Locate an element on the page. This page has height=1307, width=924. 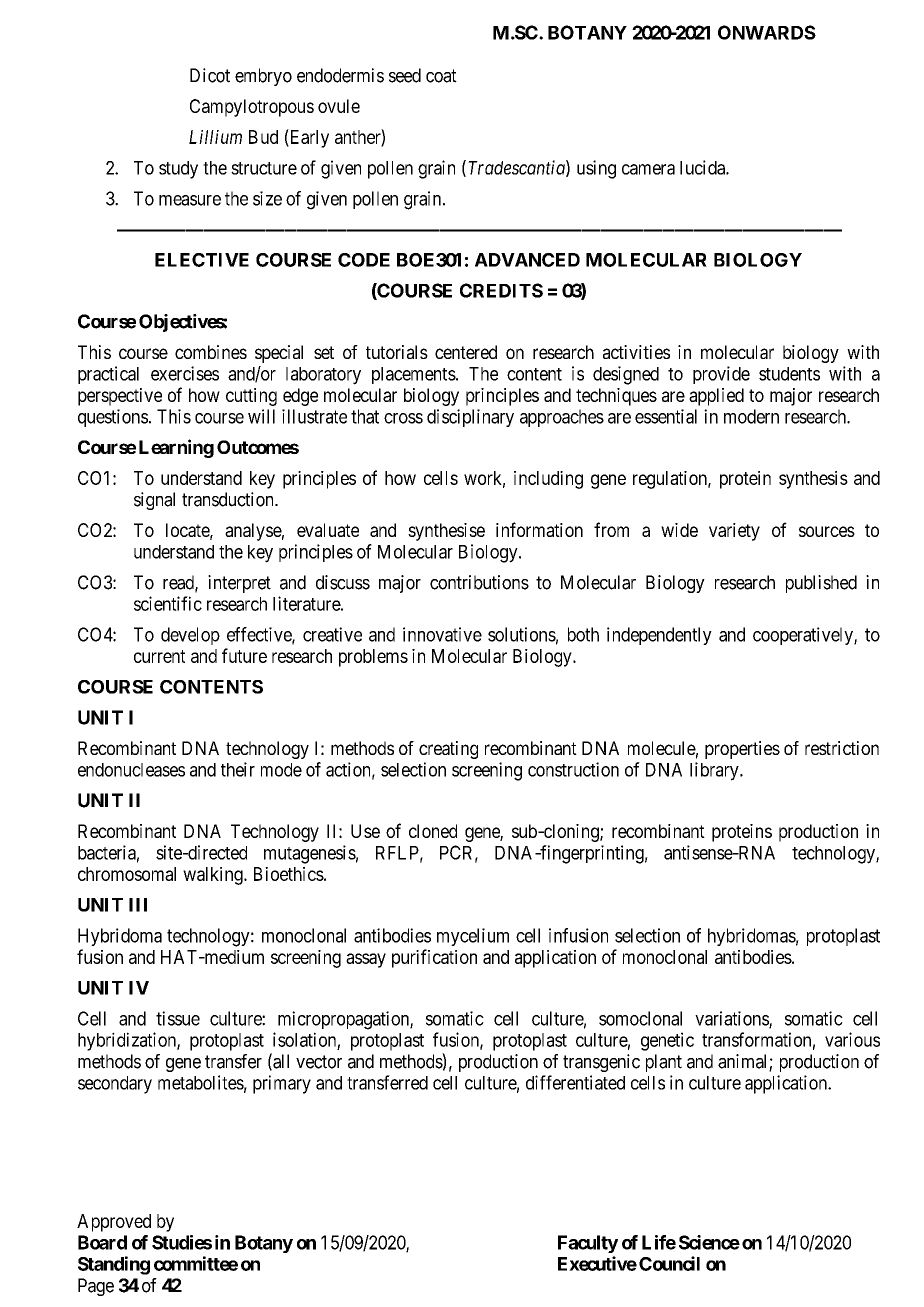
Standing is located at coordinates (114, 1265).
